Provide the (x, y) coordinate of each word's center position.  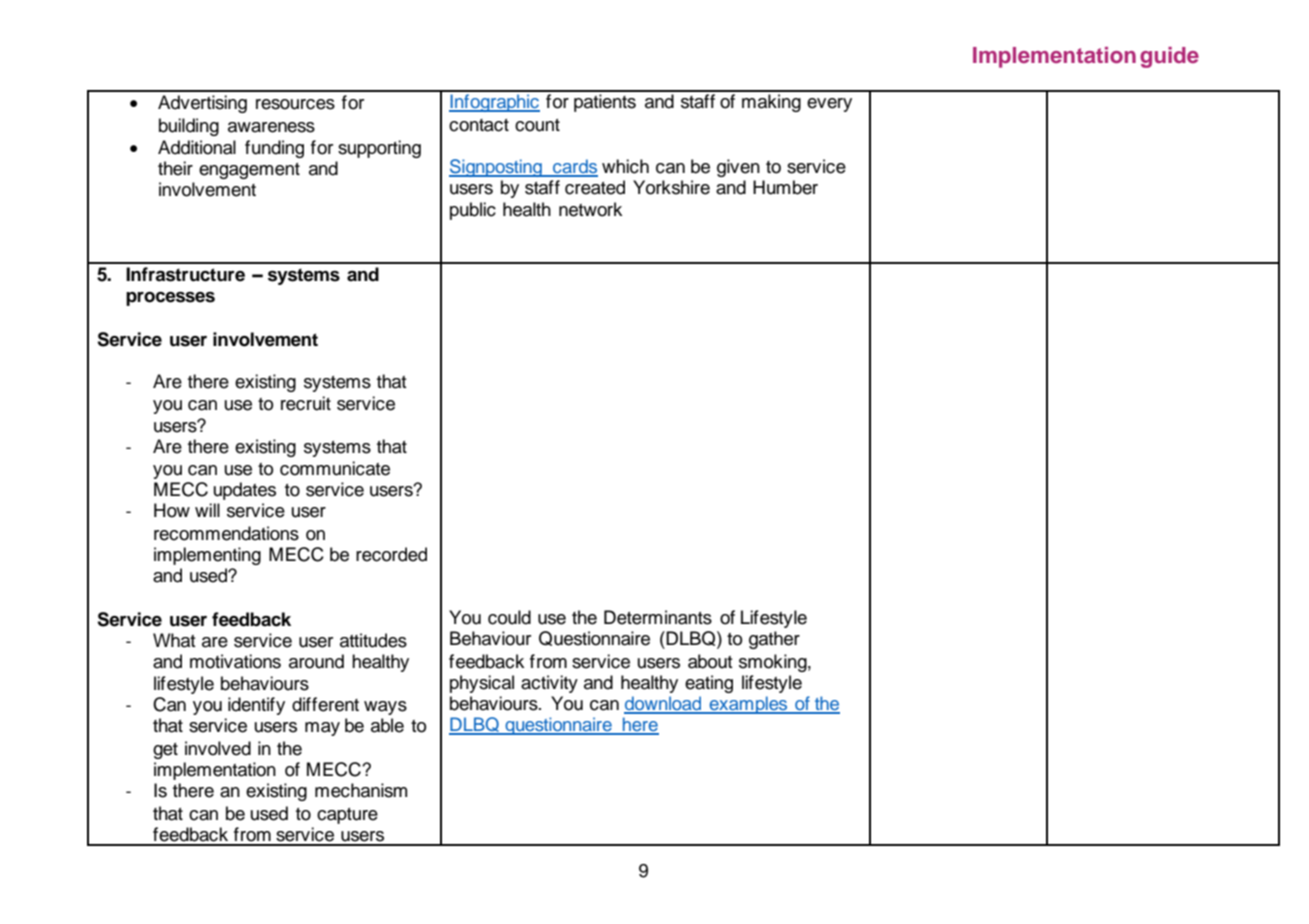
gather (774, 640)
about (710, 661)
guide (1169, 57)
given (738, 168)
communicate (335, 468)
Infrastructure (185, 274)
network (590, 209)
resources (295, 104)
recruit (306, 403)
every (829, 105)
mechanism (361, 790)
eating (709, 684)
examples (748, 705)
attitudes (373, 640)
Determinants (658, 617)
